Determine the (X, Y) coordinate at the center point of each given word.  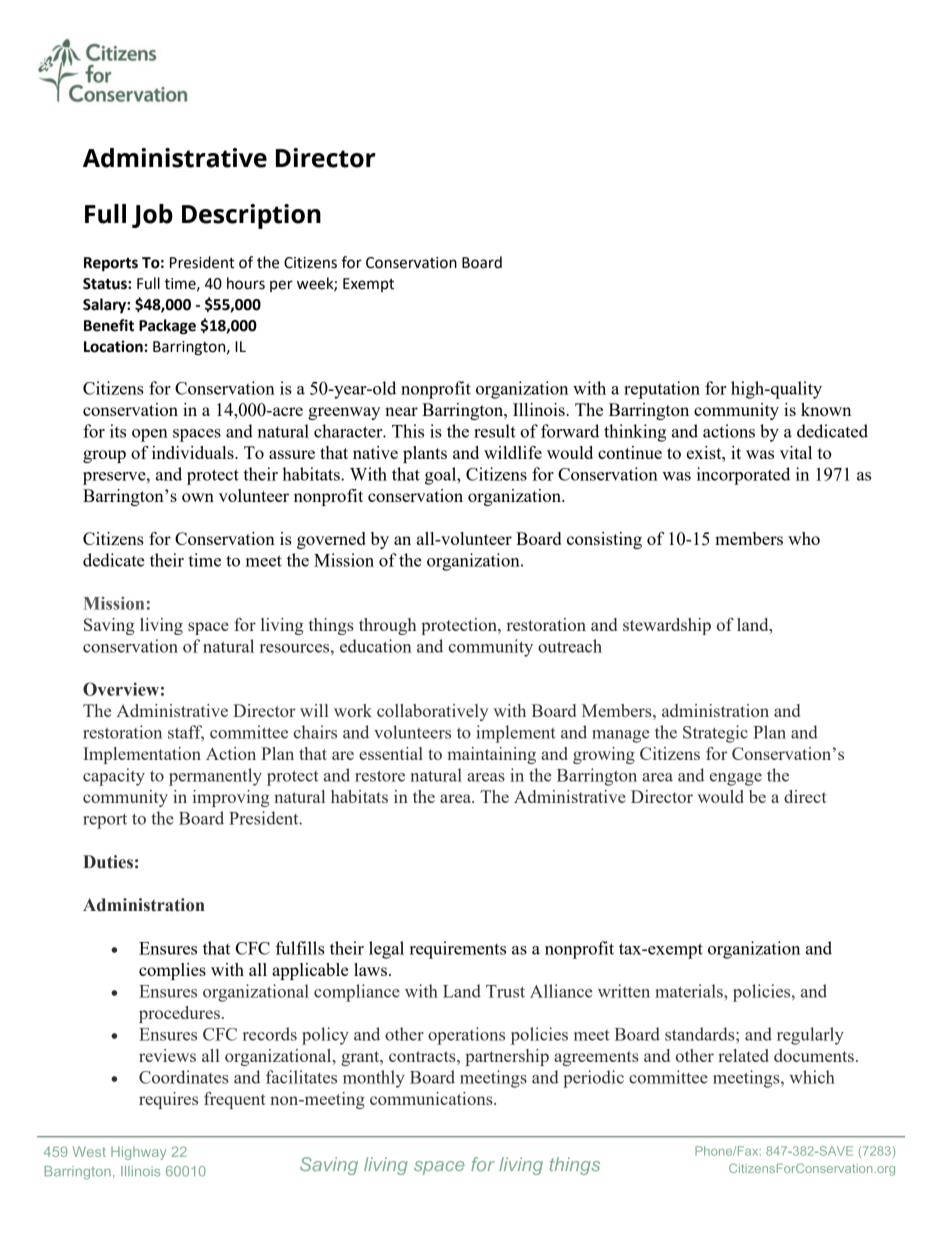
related (743, 1055)
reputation (662, 390)
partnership (507, 1057)
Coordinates (184, 1077)
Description (251, 216)
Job (152, 216)
